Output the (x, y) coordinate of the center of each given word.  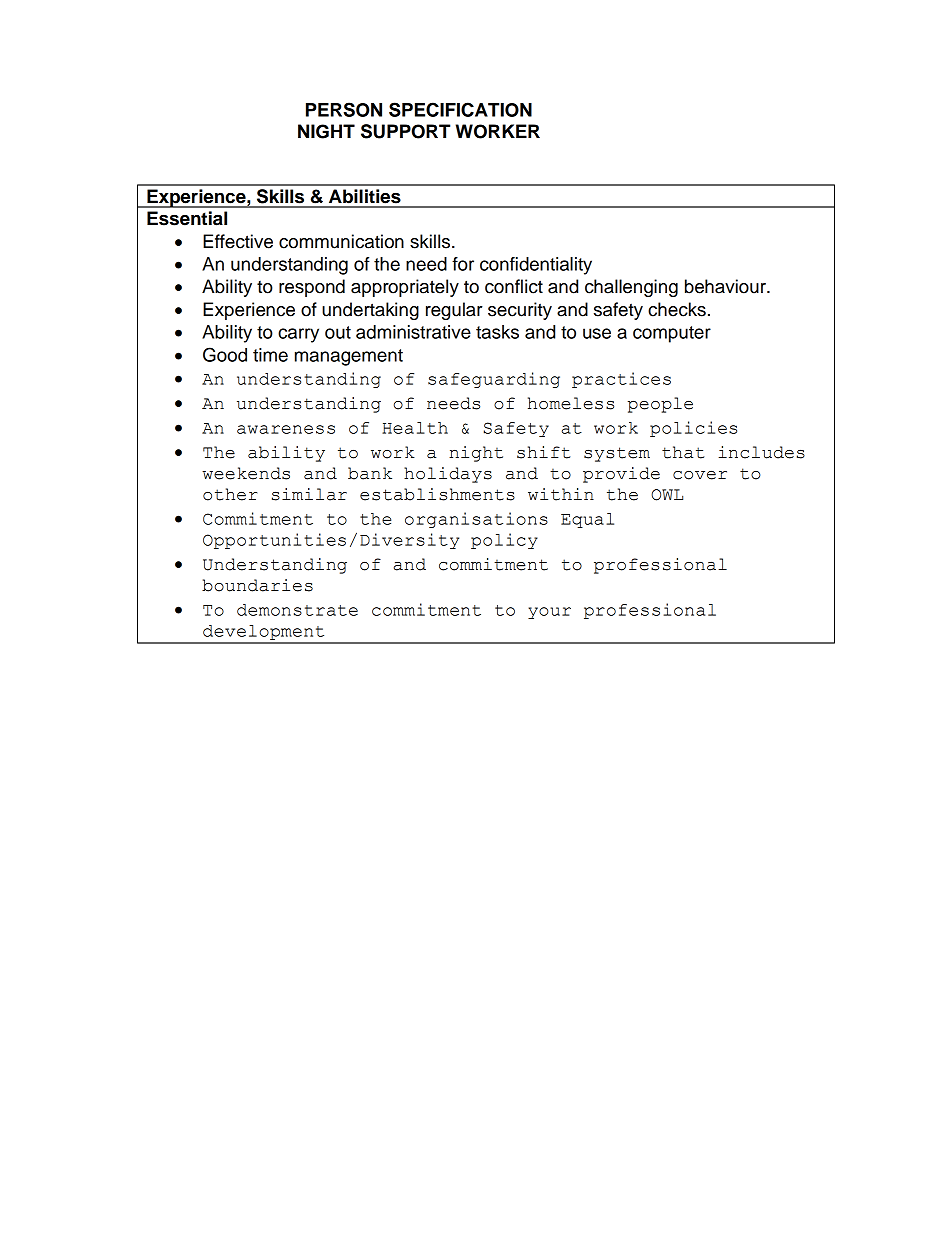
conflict (514, 286)
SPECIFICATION (460, 109)
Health (415, 428)
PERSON (344, 109)
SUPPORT (405, 131)
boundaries (257, 585)
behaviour (726, 286)
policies (693, 429)
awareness (286, 429)
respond (312, 288)
